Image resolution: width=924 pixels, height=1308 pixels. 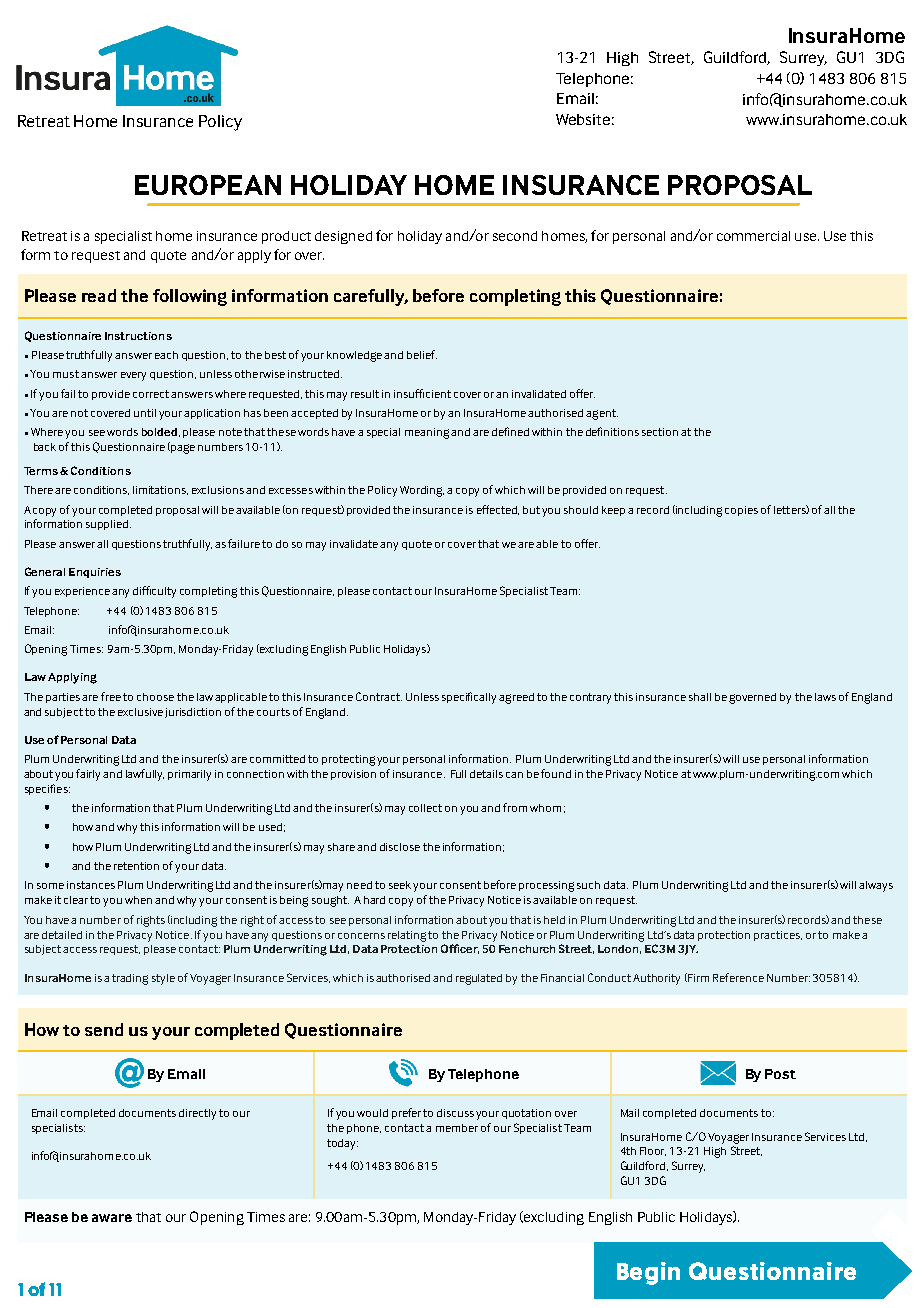 I want to click on member, so click(x=457, y=1128).
